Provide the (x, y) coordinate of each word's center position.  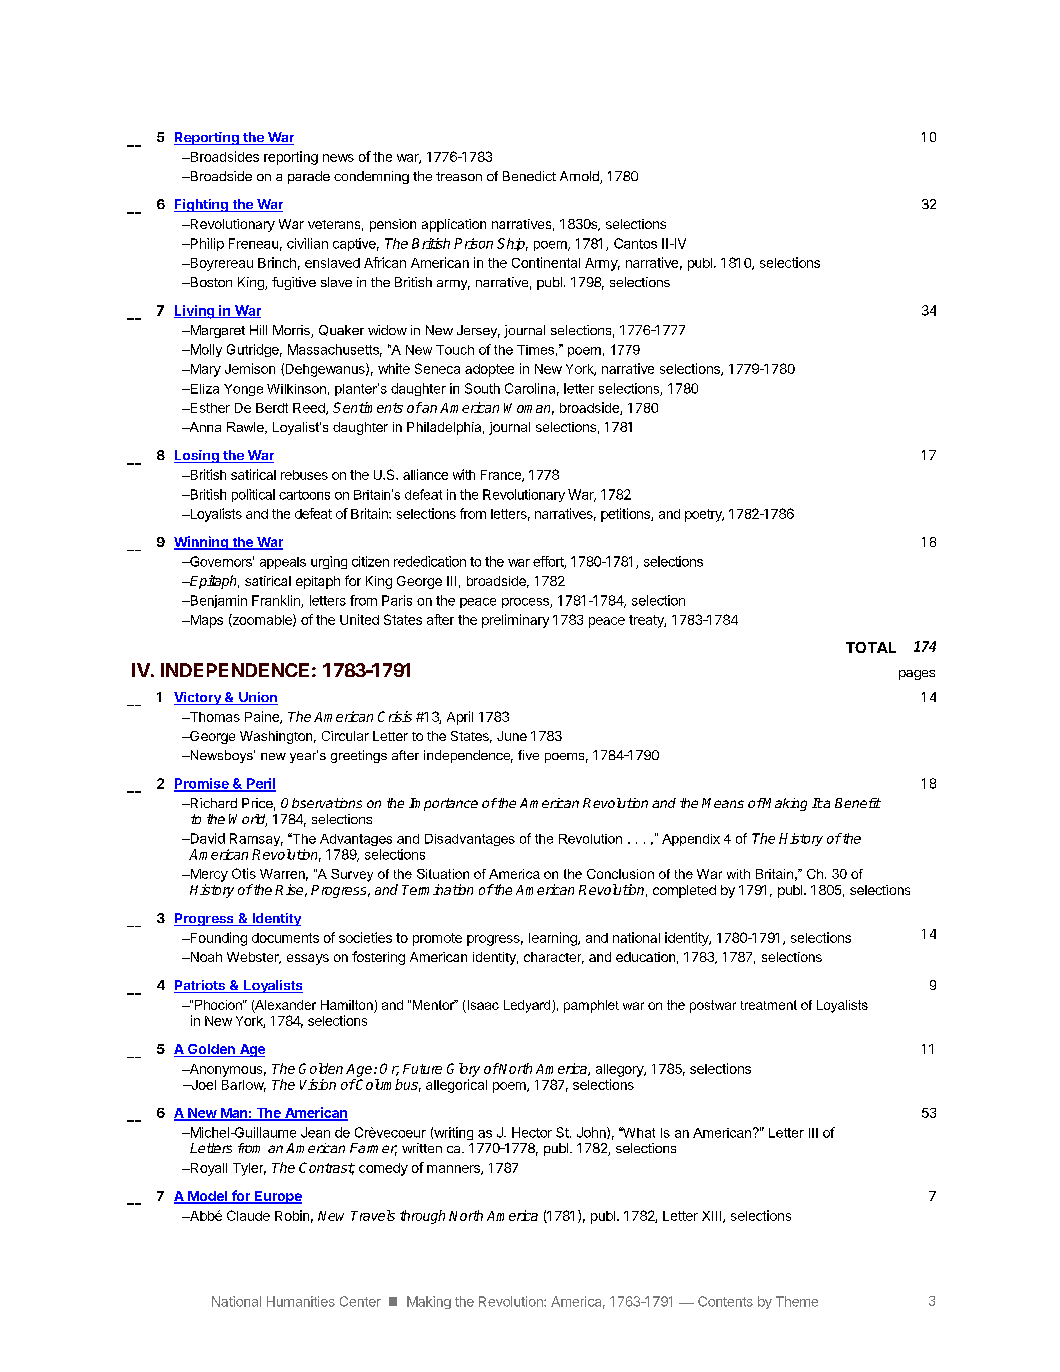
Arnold (580, 177)
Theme (797, 1301)
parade (309, 177)
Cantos (635, 243)
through (422, 1217)
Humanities (301, 1301)
